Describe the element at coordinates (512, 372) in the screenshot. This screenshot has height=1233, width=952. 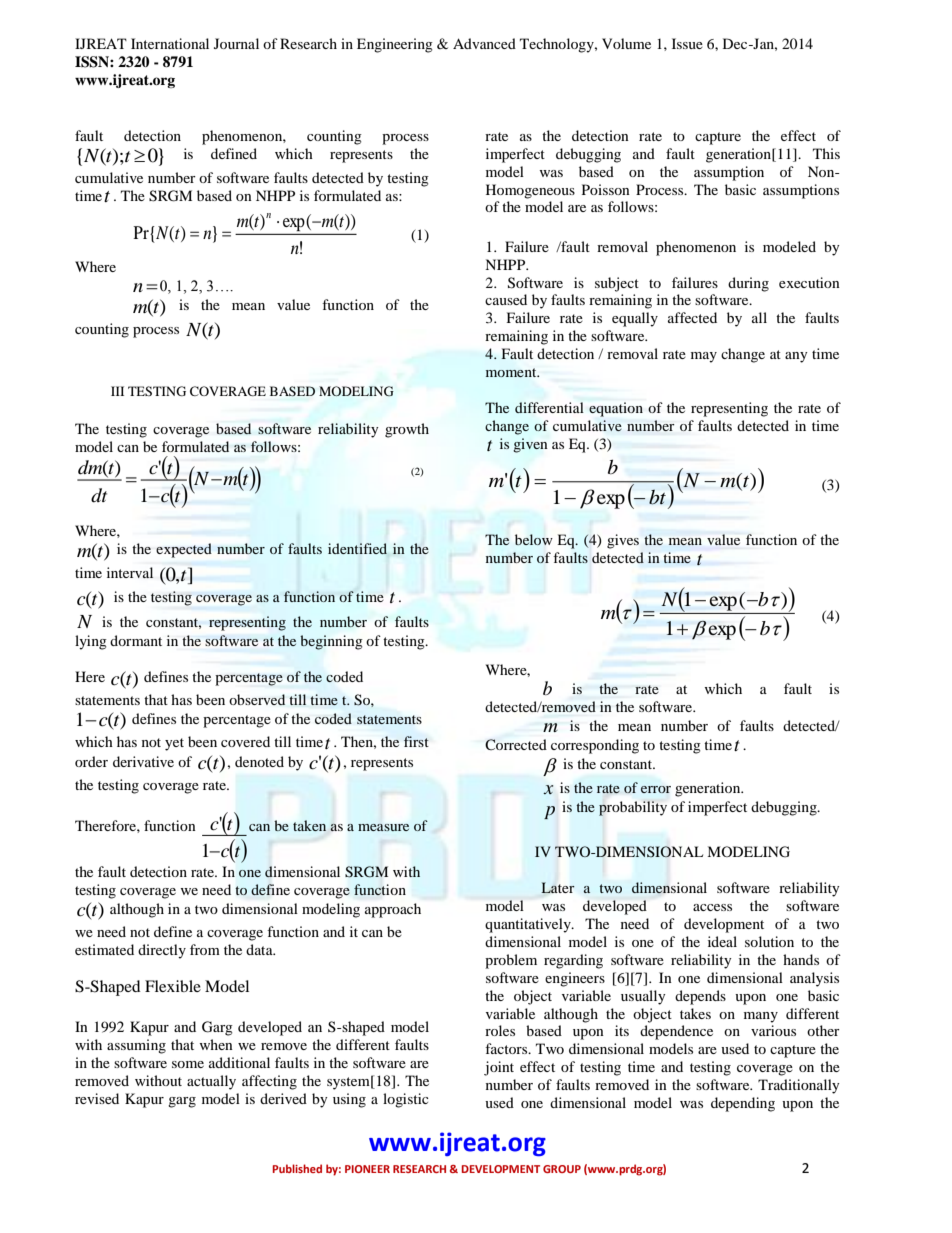
I see `moment` at that location.
